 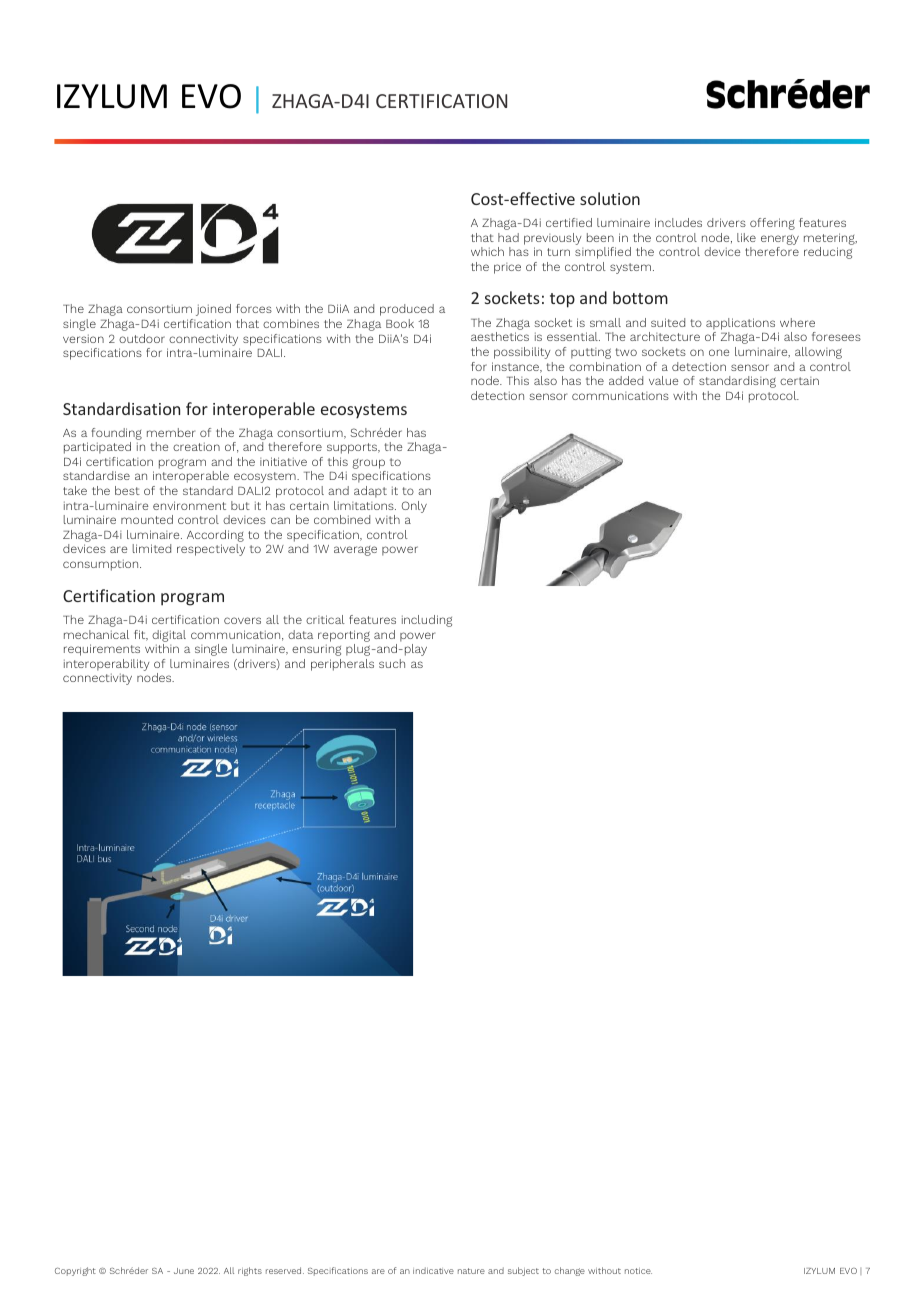 I want to click on June, so click(x=184, y=1271).
